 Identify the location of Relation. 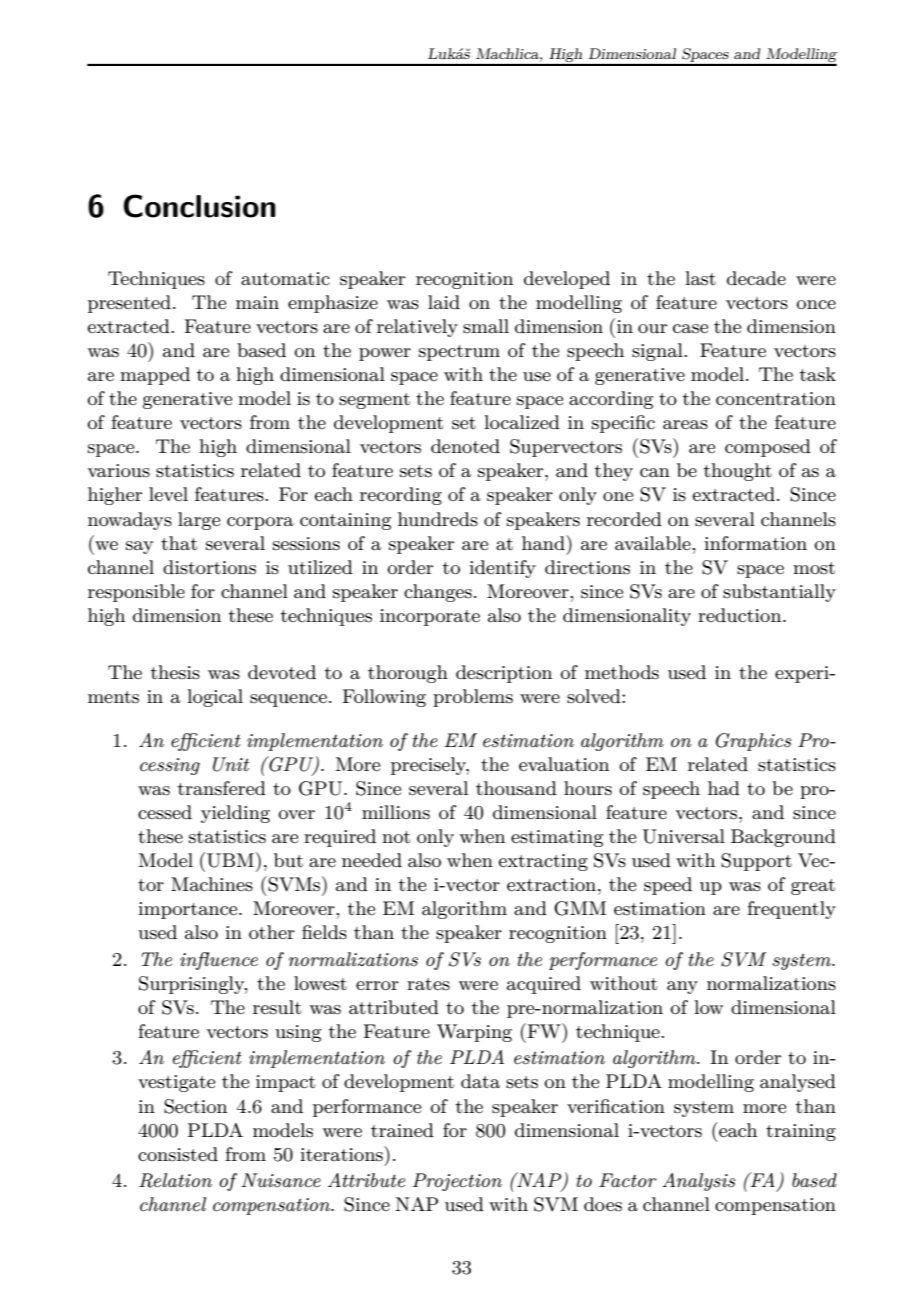
(175, 1180).
